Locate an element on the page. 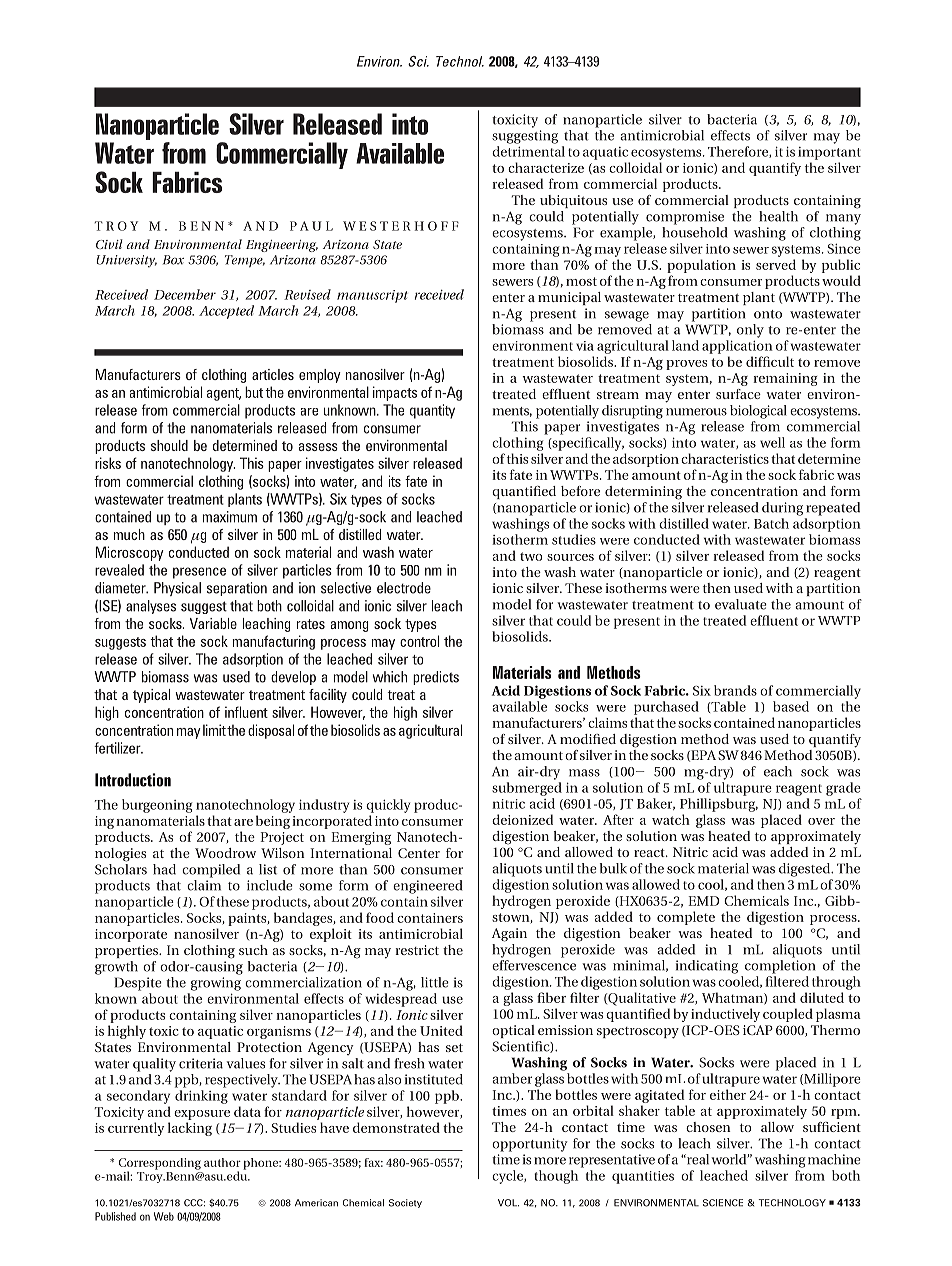  detrimental is located at coordinates (528, 151).
